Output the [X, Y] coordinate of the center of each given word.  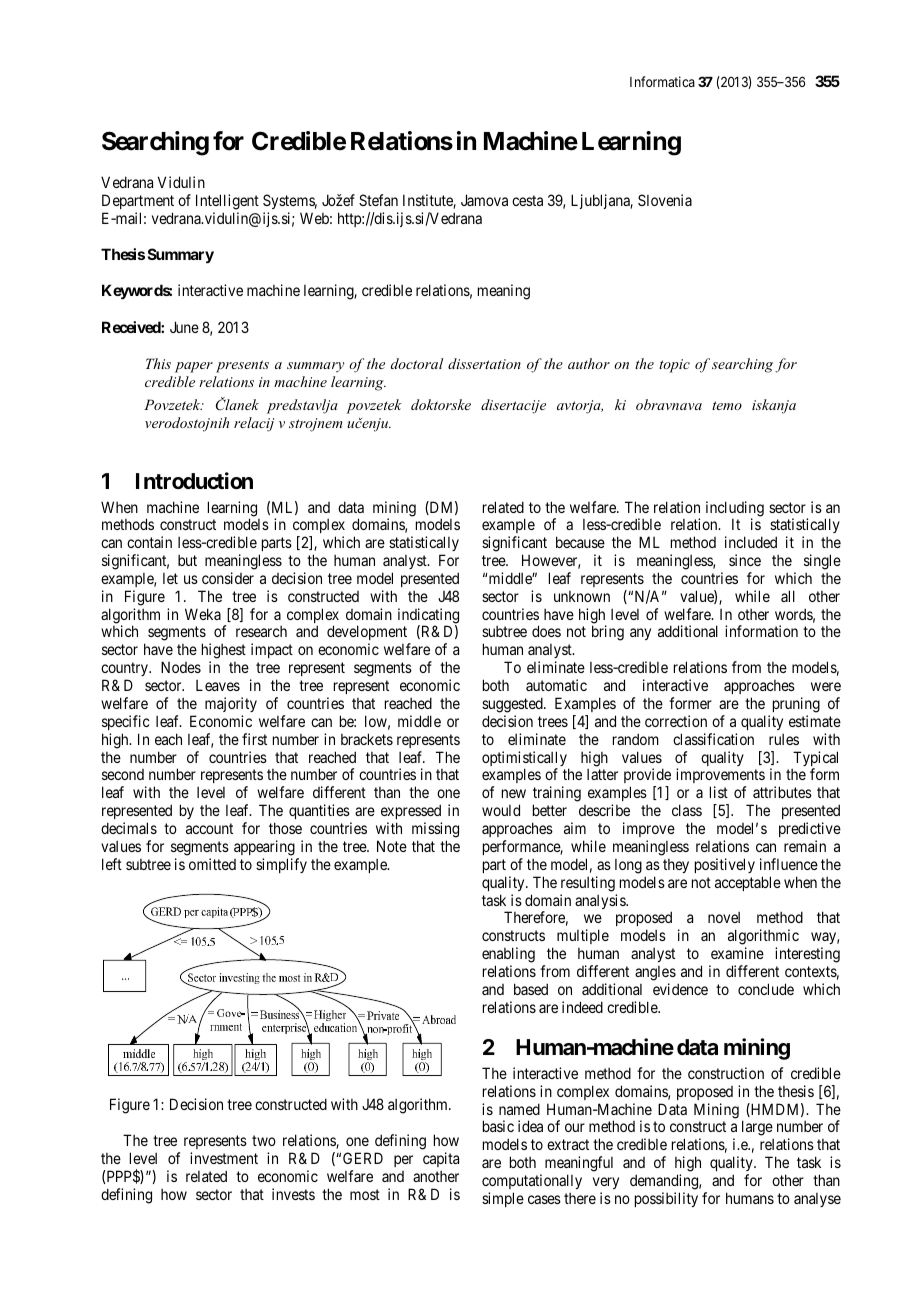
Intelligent [227, 203]
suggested [513, 705]
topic [674, 366]
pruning [796, 705]
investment [224, 1158]
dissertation [484, 363]
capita [441, 1159]
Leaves [218, 685]
